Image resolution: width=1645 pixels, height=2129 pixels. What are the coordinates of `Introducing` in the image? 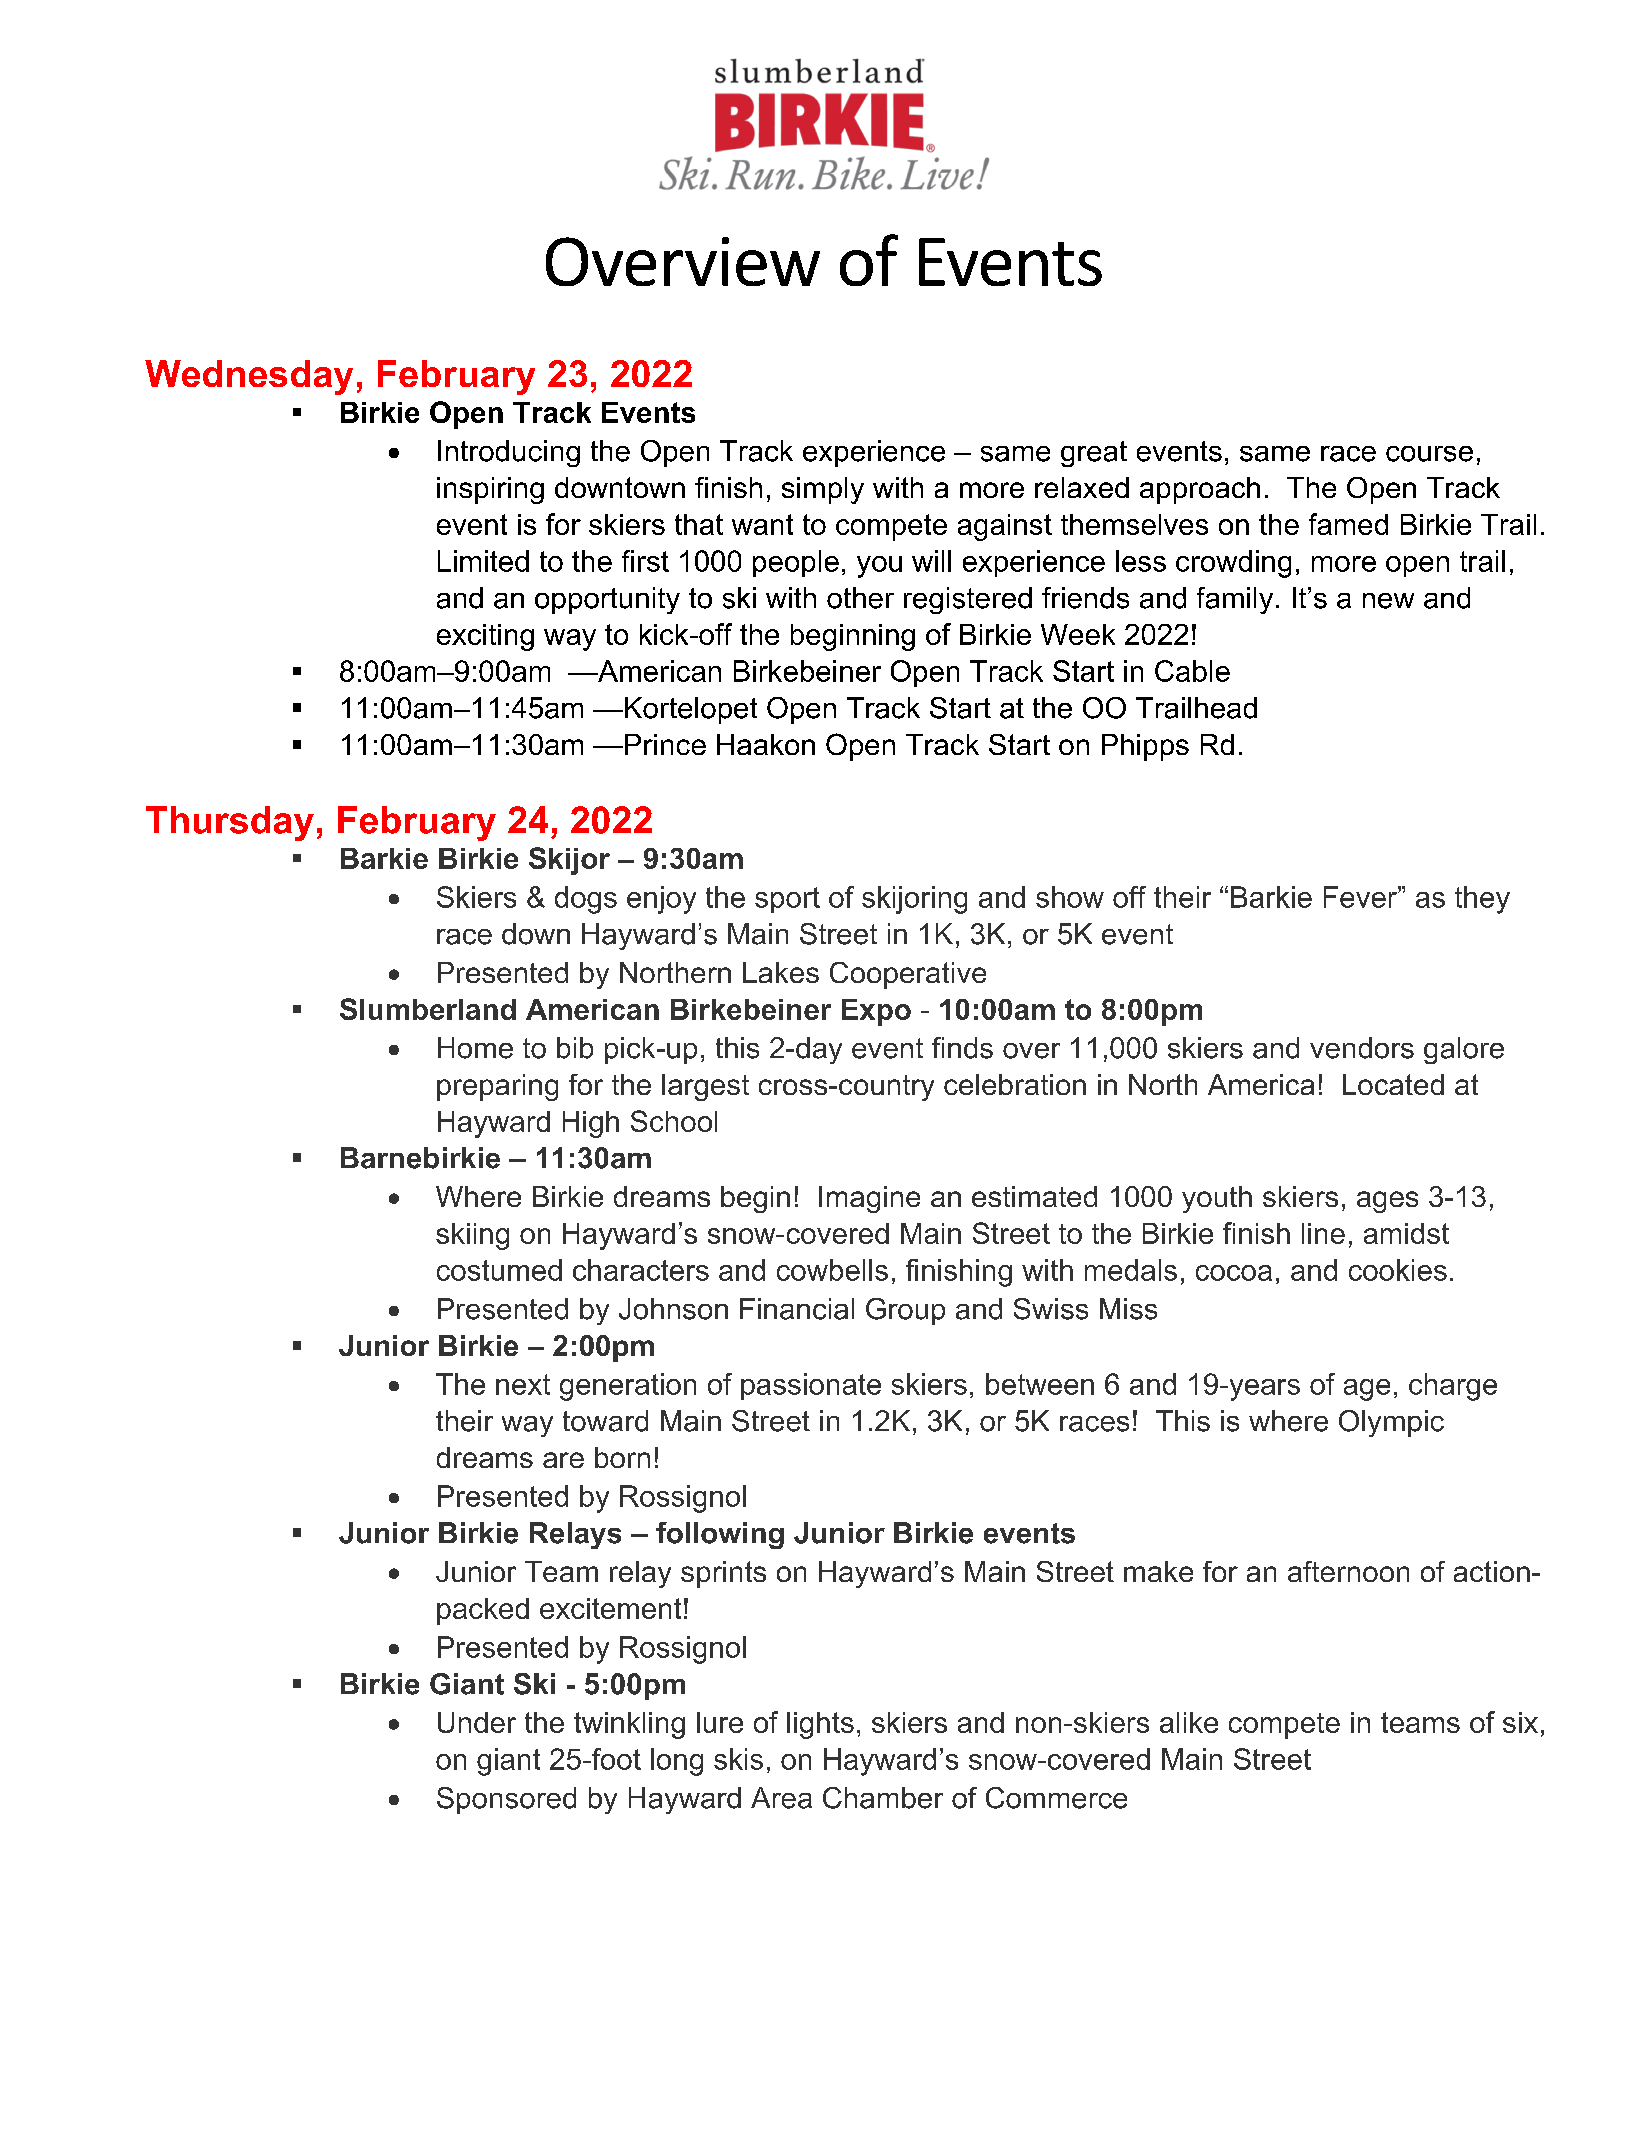 It's located at (509, 453).
